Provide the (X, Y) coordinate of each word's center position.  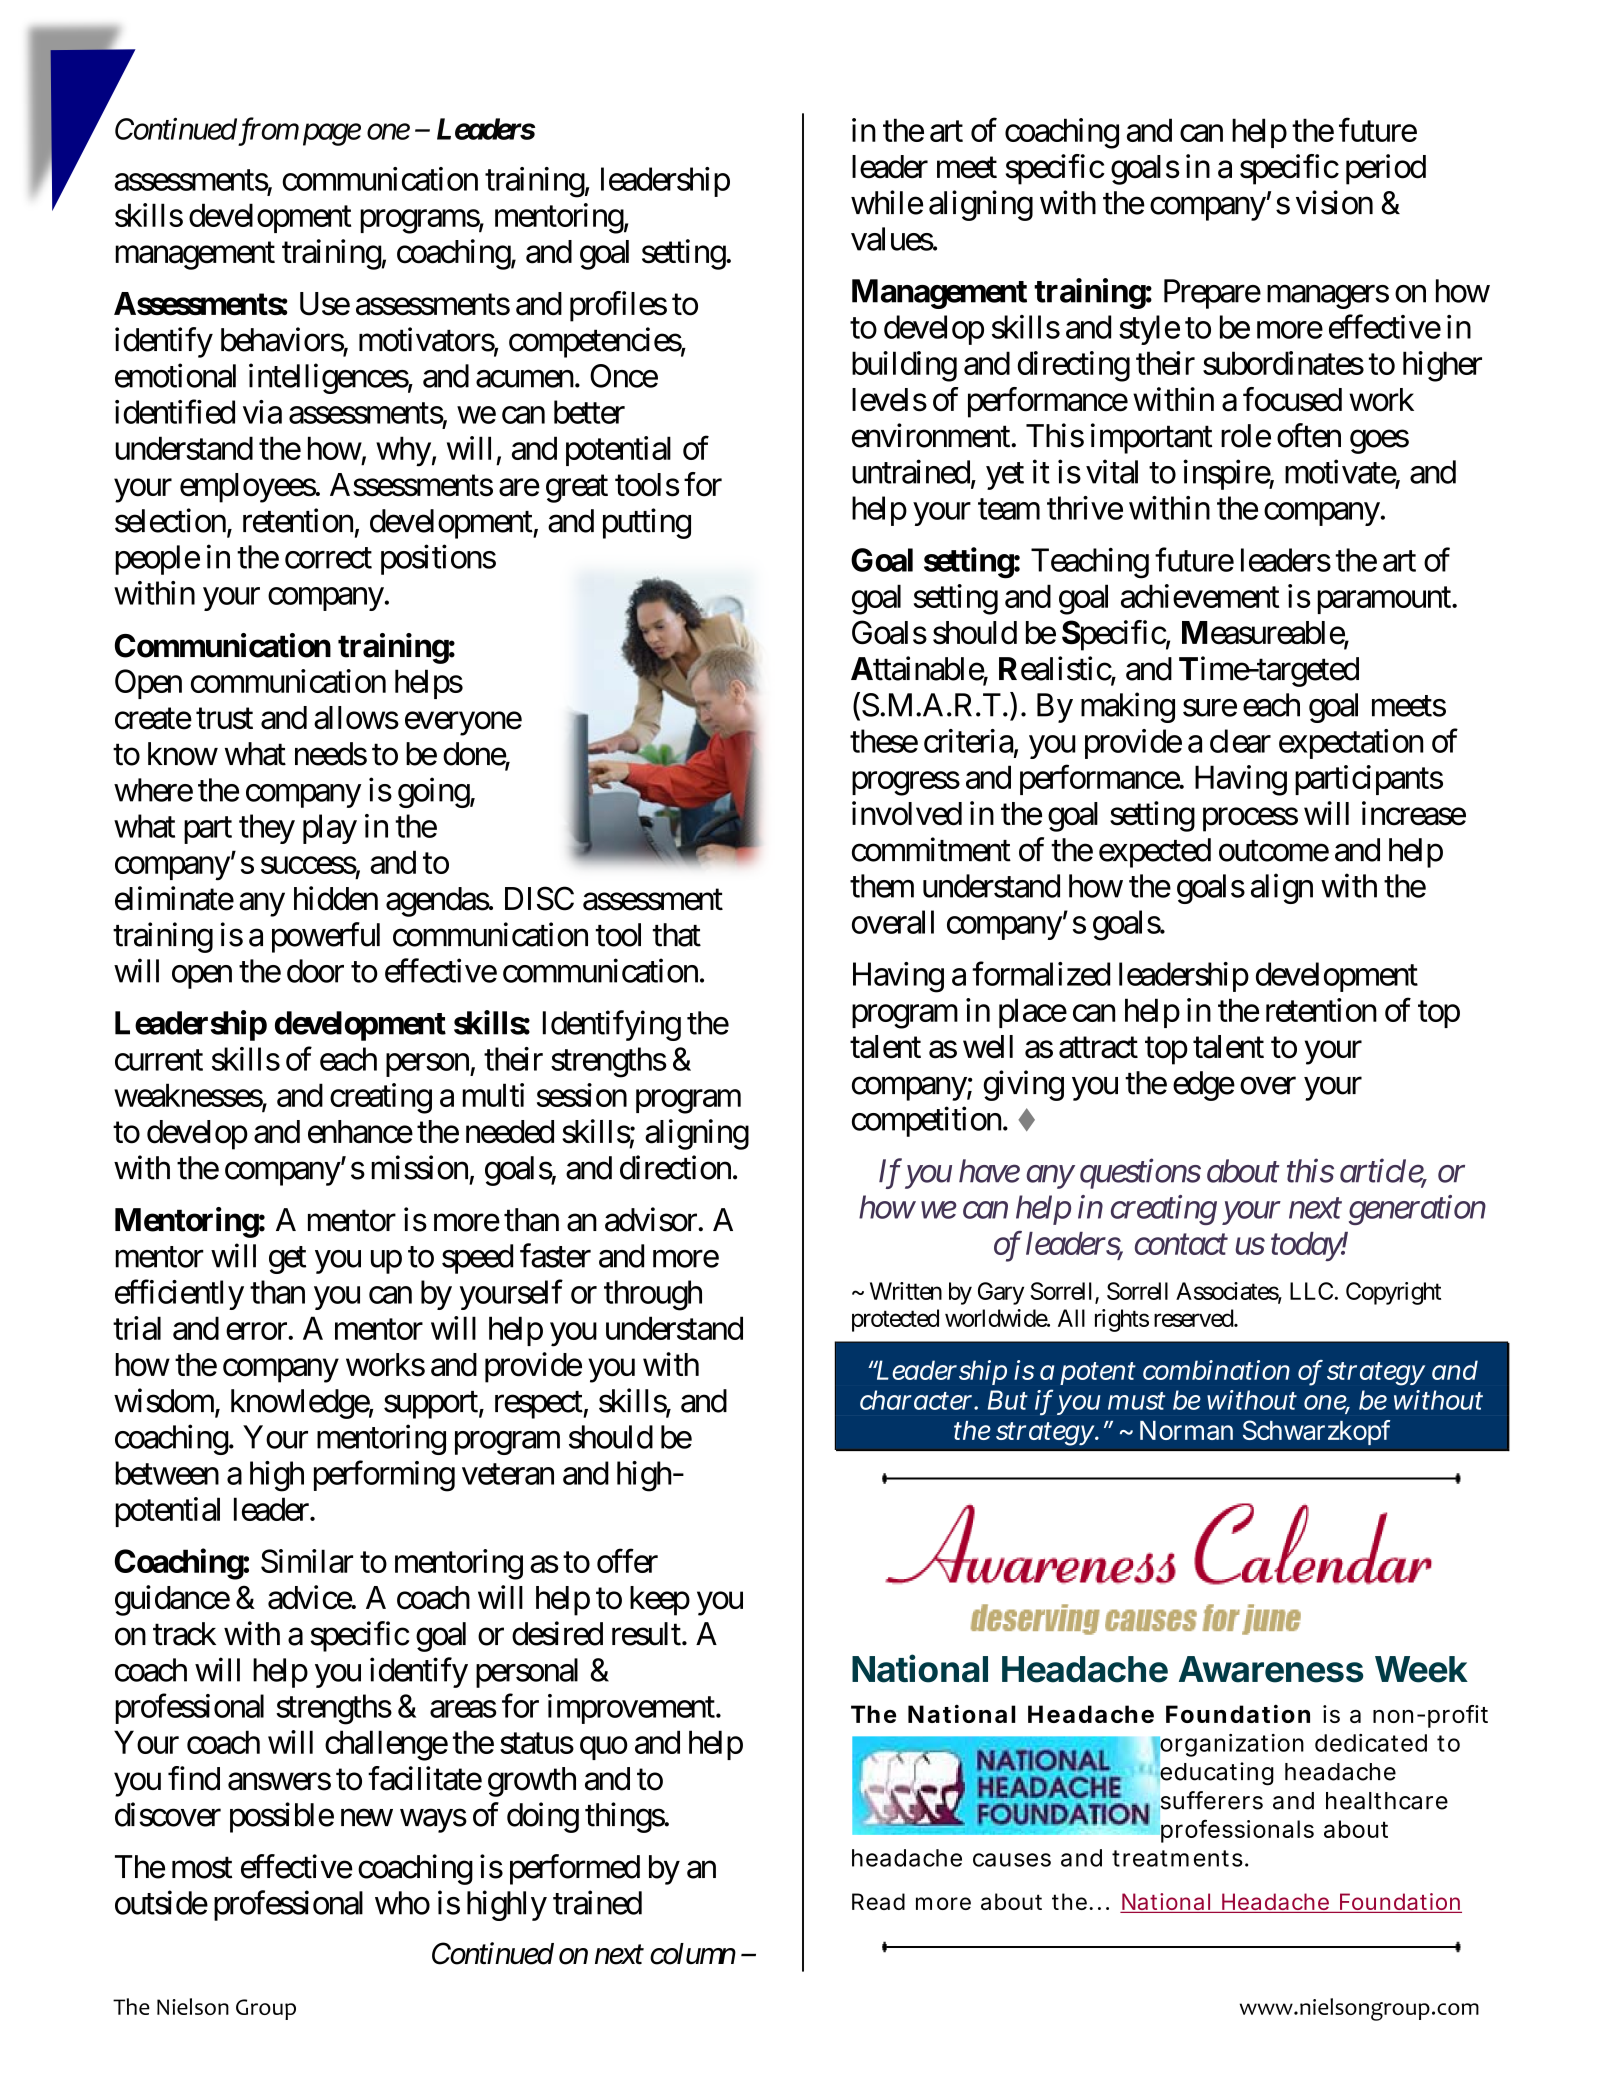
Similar (307, 1561)
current (159, 1060)
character (917, 1400)
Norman (1186, 1430)
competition (926, 1121)
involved (907, 813)
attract (1098, 1048)
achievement (1200, 596)
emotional (175, 375)
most (202, 1868)
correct (328, 558)
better (589, 412)
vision (1334, 202)
